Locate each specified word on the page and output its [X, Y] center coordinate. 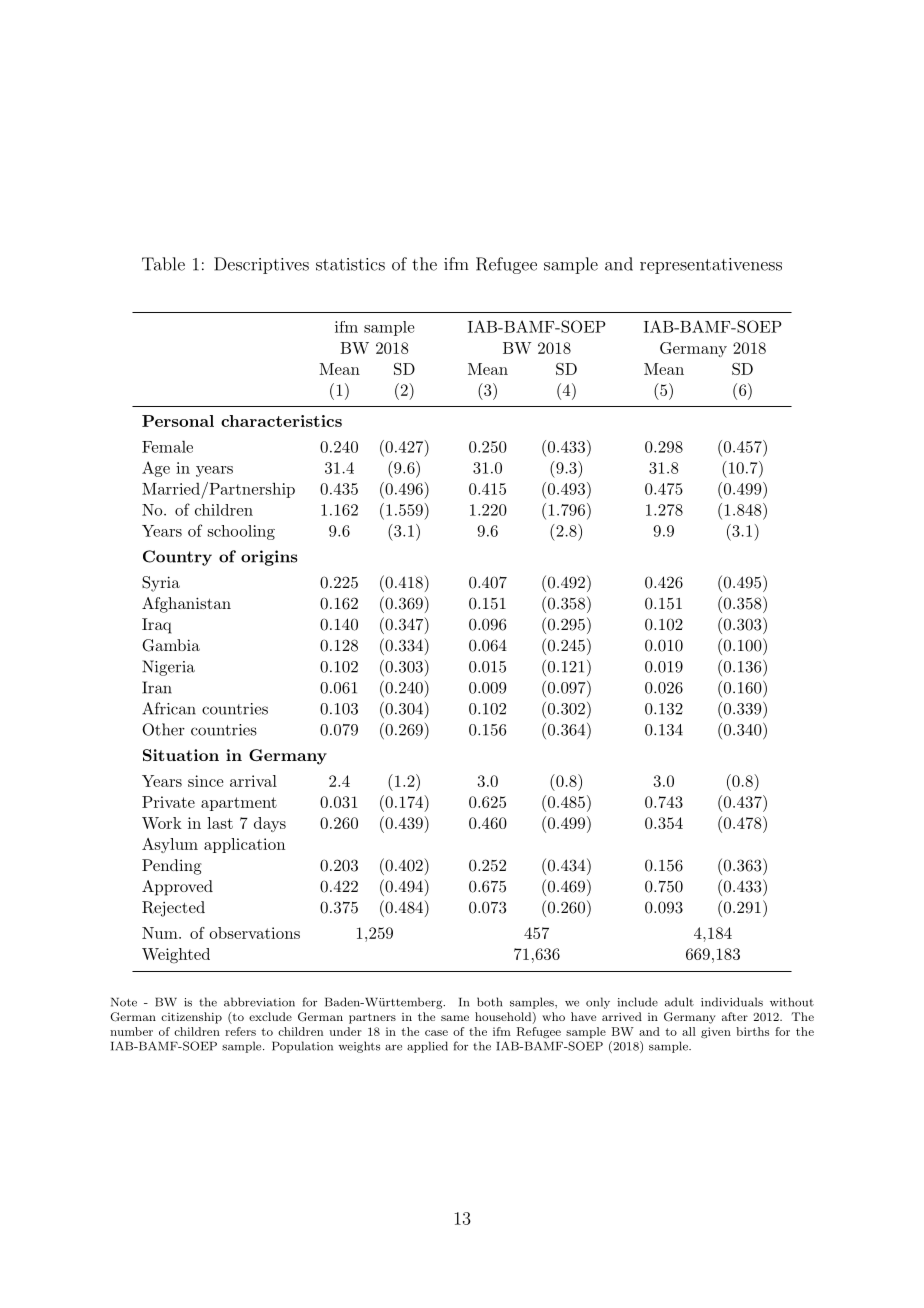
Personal [178, 421]
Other [163, 729]
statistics [350, 264]
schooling [241, 532]
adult [679, 1002]
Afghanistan [186, 605]
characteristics [281, 421]
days [270, 824]
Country [177, 558]
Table [163, 264]
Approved [177, 888]
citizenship [191, 1018]
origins [269, 558]
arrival [253, 781]
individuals [732, 1002]
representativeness [711, 266]
